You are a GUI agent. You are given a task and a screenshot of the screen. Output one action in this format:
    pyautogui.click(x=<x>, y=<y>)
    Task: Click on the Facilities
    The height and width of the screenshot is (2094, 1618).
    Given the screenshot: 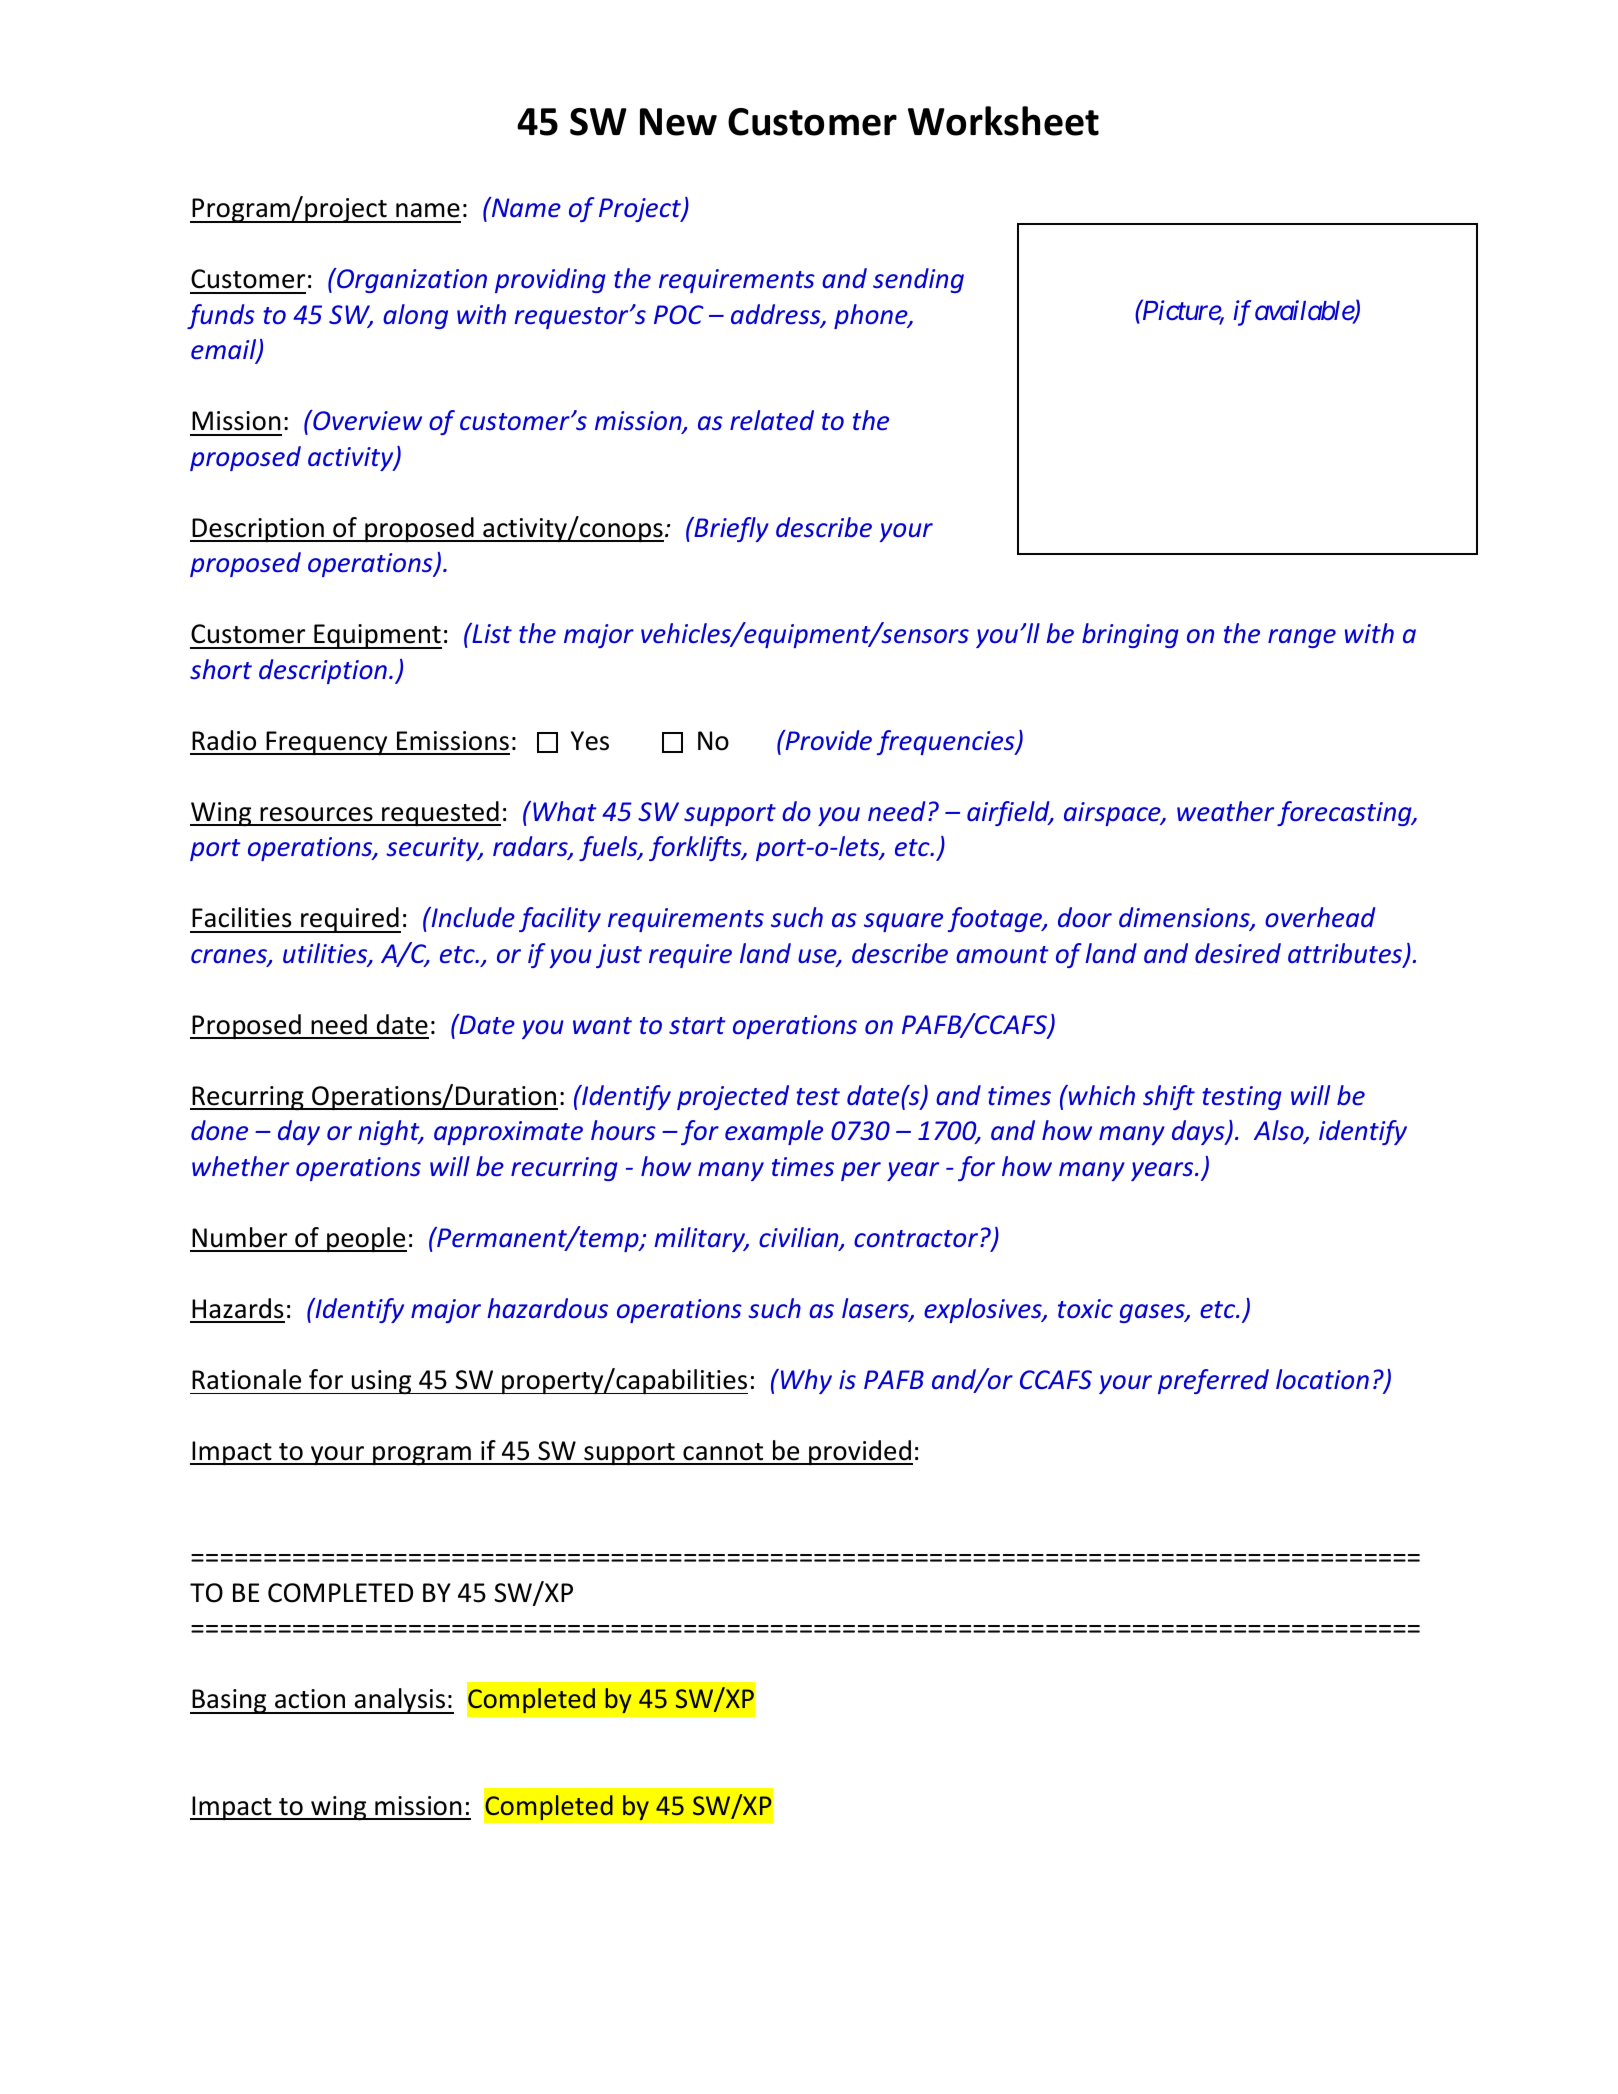 What is the action you would take?
    pyautogui.click(x=242, y=917)
